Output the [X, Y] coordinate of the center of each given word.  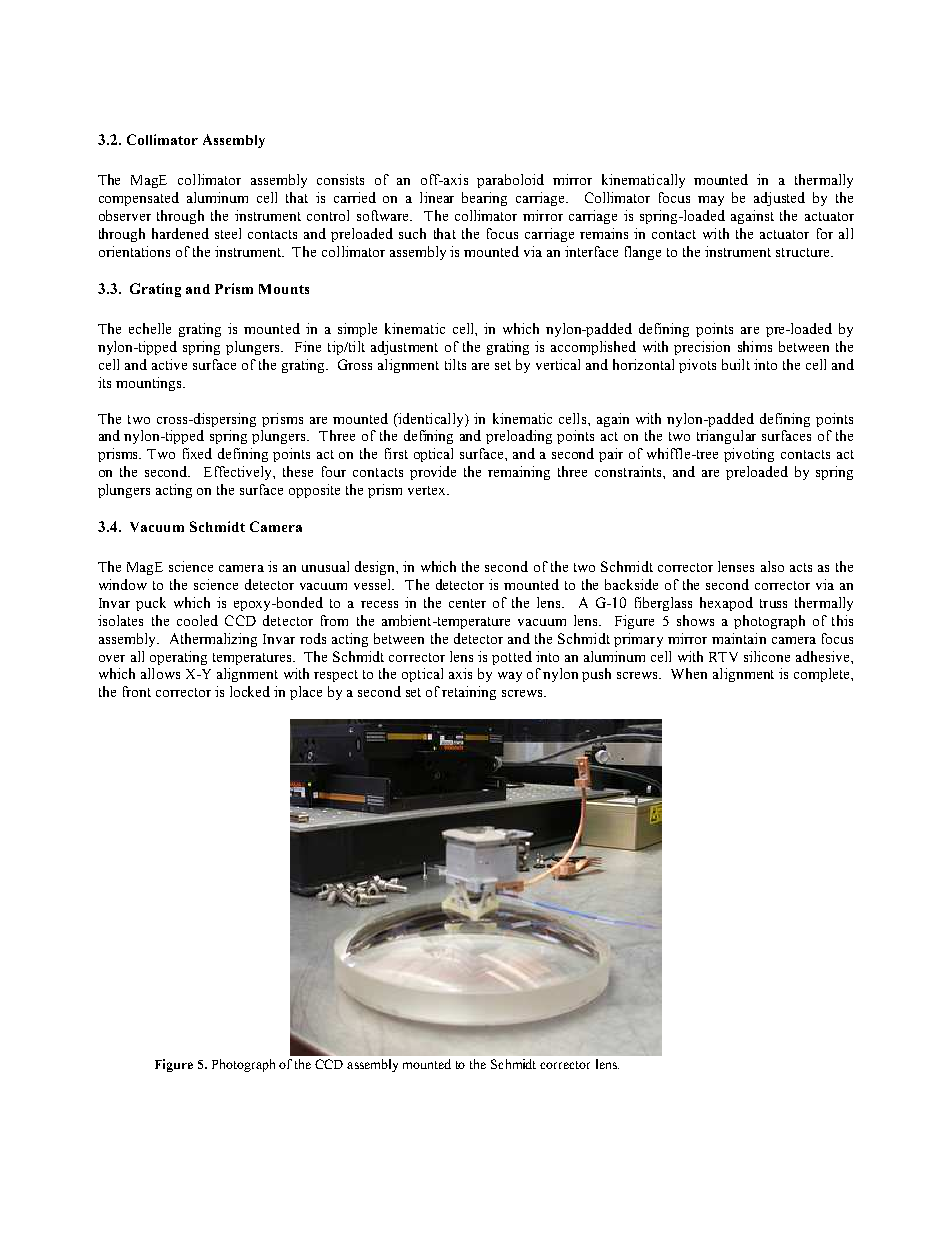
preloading [519, 437]
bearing [484, 199]
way [510, 677]
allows [160, 673]
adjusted [779, 199]
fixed [197, 453]
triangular [726, 437]
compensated [139, 199]
